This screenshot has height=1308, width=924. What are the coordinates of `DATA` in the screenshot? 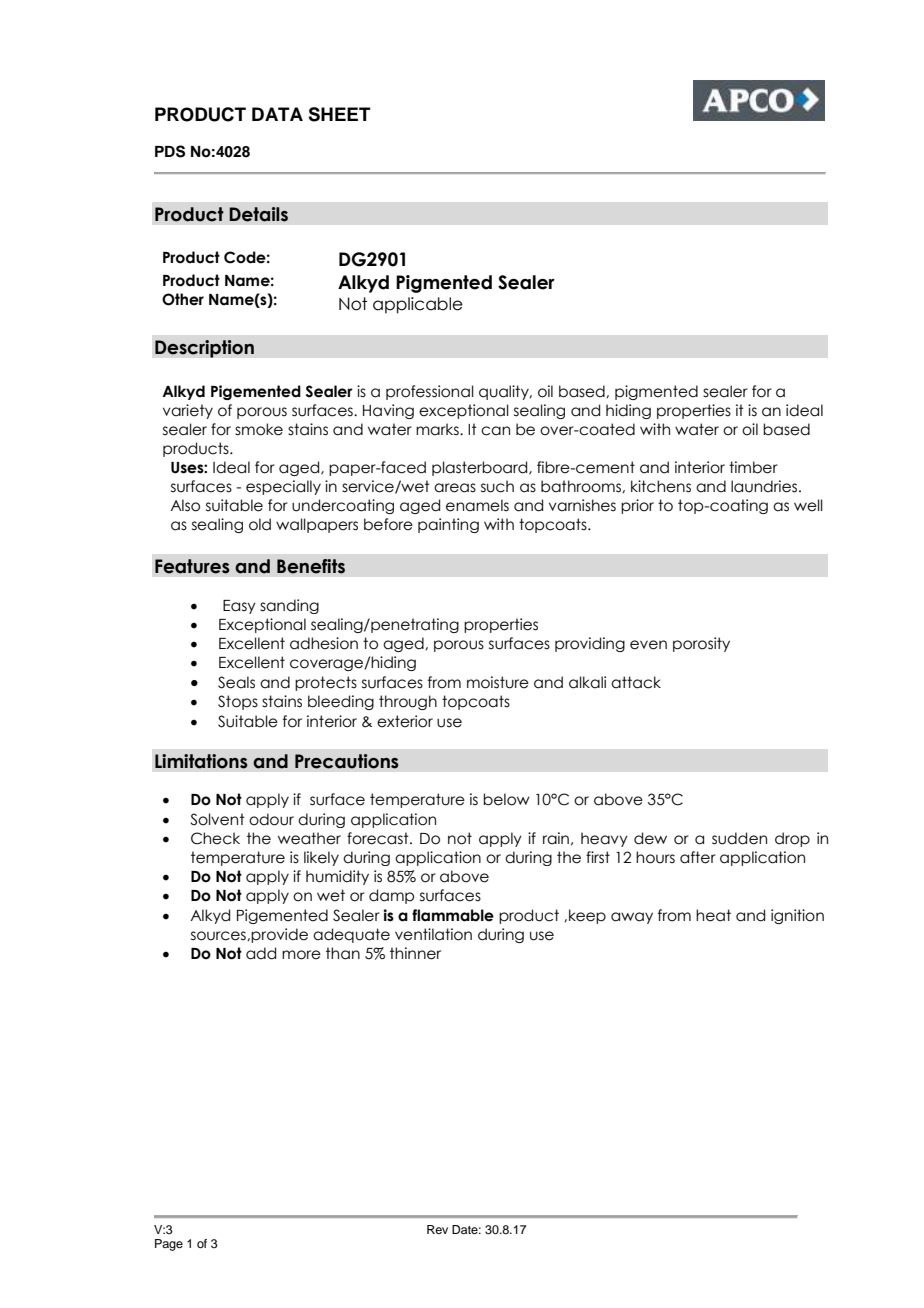 It's located at (277, 114).
